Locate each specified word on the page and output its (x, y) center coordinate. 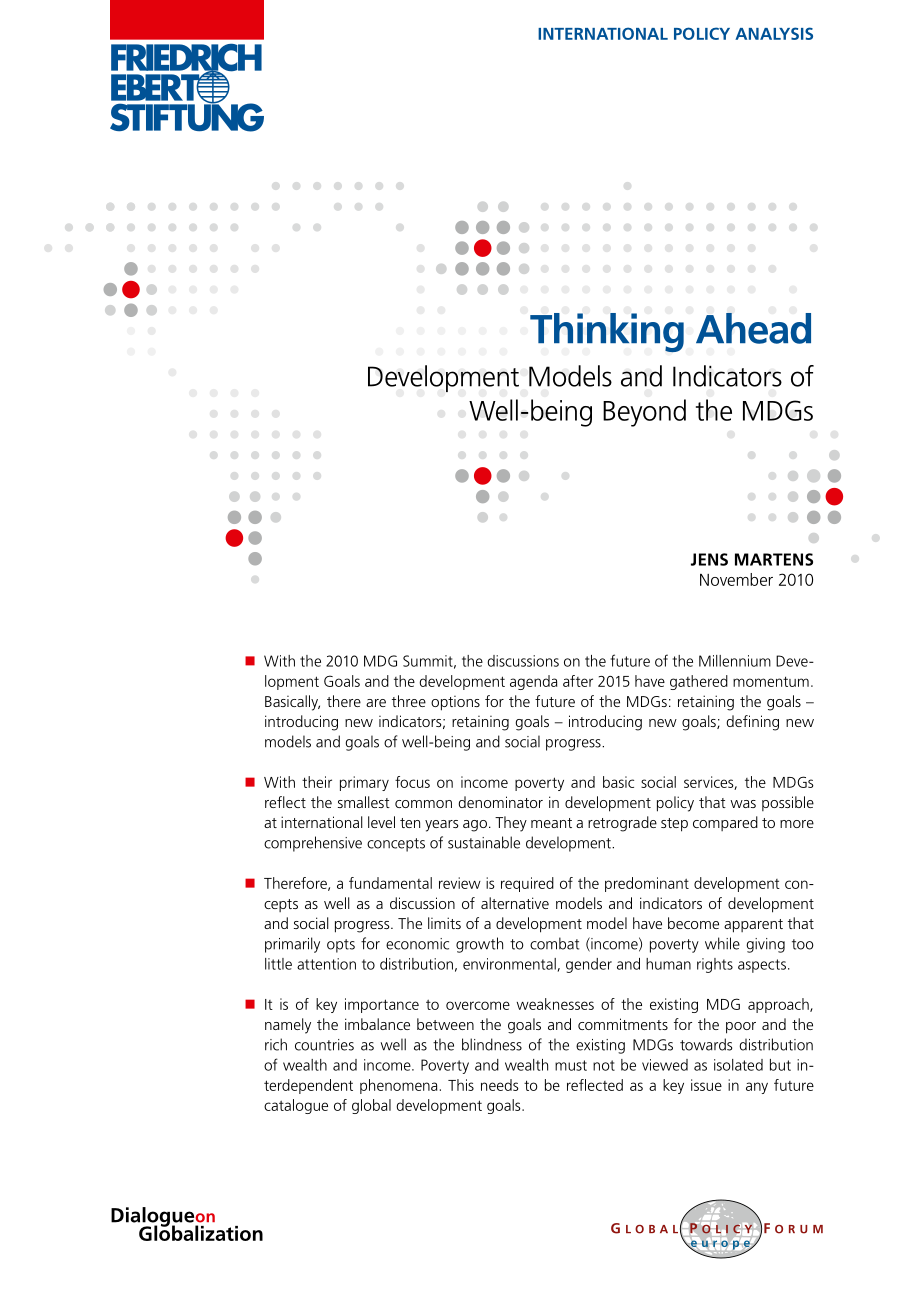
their (317, 782)
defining (753, 723)
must (571, 1065)
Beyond (644, 413)
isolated (738, 1065)
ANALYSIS (774, 33)
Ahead (753, 328)
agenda (533, 682)
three (409, 701)
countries (324, 1045)
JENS (709, 559)
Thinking (607, 332)
